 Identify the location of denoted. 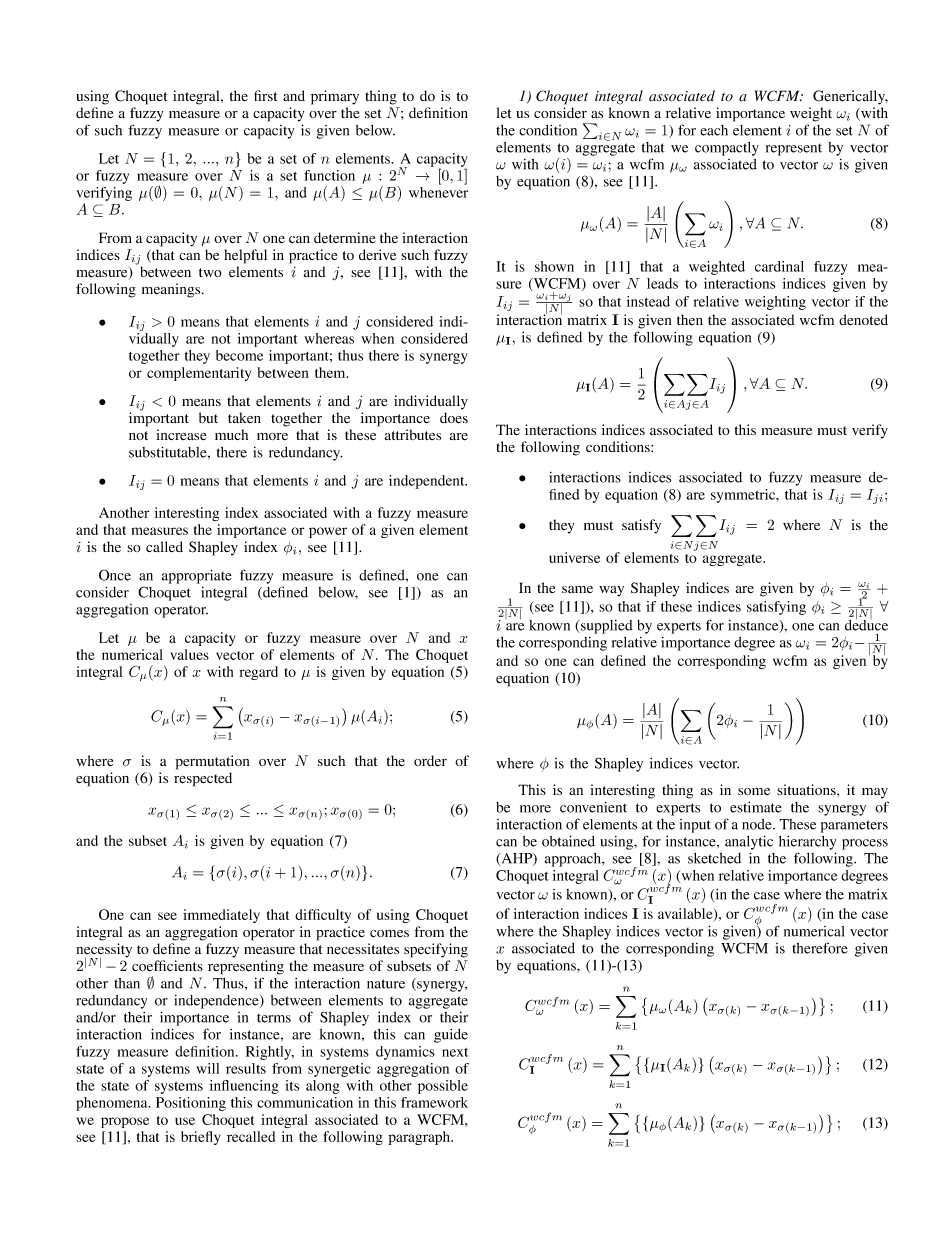
(863, 319).
